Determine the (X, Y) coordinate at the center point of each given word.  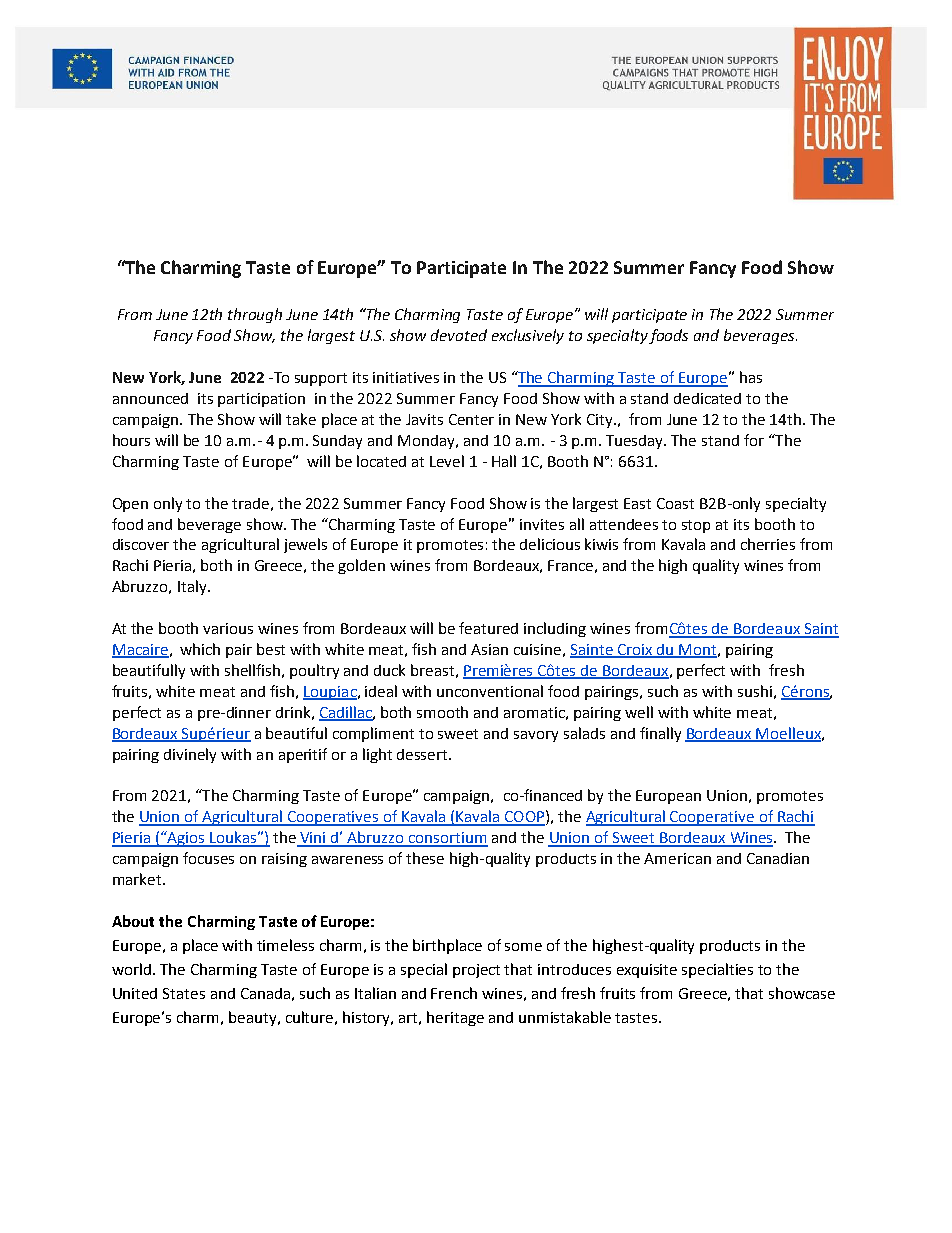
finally (660, 734)
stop (696, 526)
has (751, 377)
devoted (459, 335)
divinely (190, 755)
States (184, 993)
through (255, 315)
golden (361, 566)
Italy (193, 587)
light (377, 755)
